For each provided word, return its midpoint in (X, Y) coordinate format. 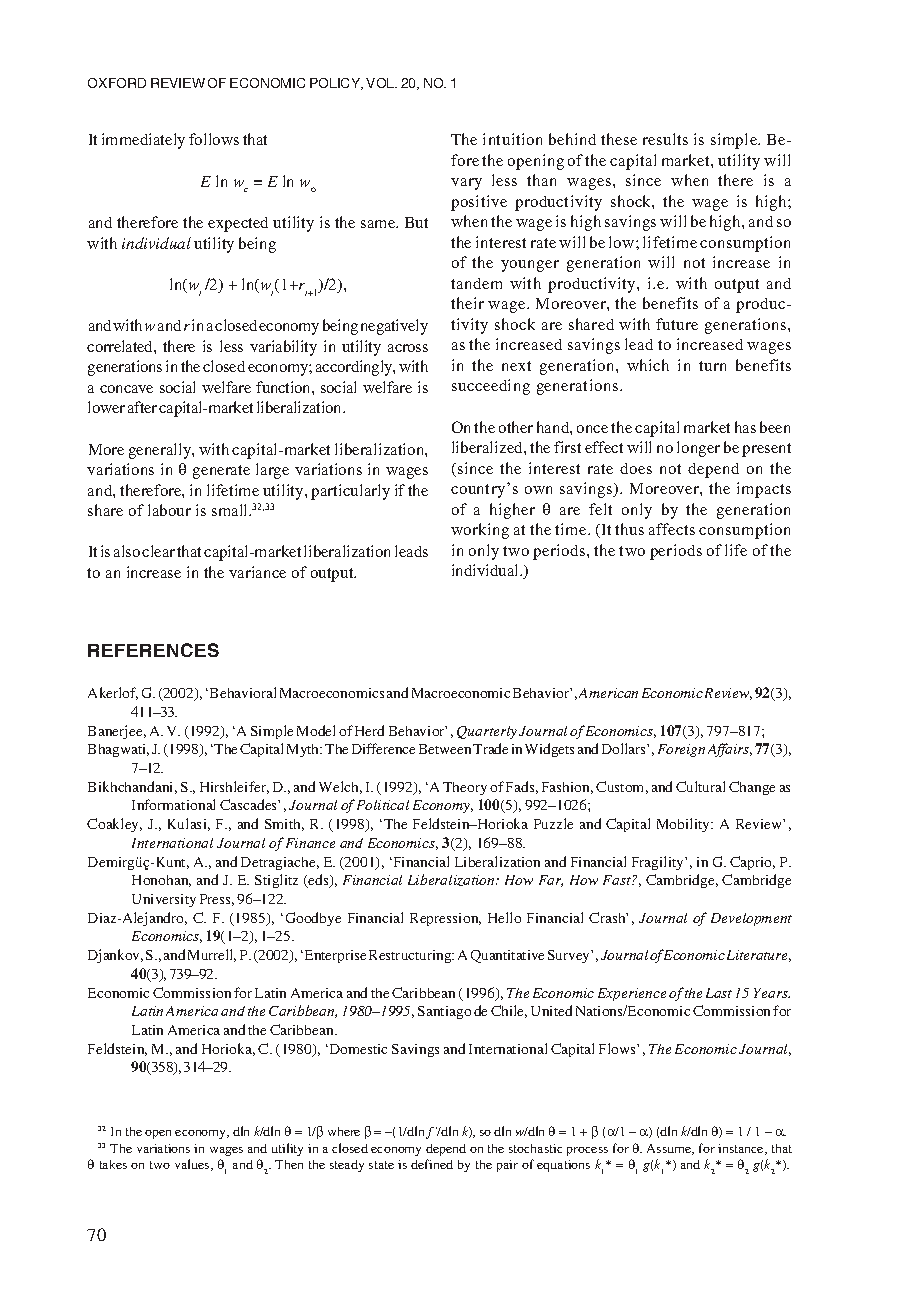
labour (169, 510)
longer (698, 449)
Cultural (700, 786)
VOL (381, 83)
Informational (173, 804)
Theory (465, 788)
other (516, 427)
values (193, 1165)
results (665, 139)
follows (214, 139)
